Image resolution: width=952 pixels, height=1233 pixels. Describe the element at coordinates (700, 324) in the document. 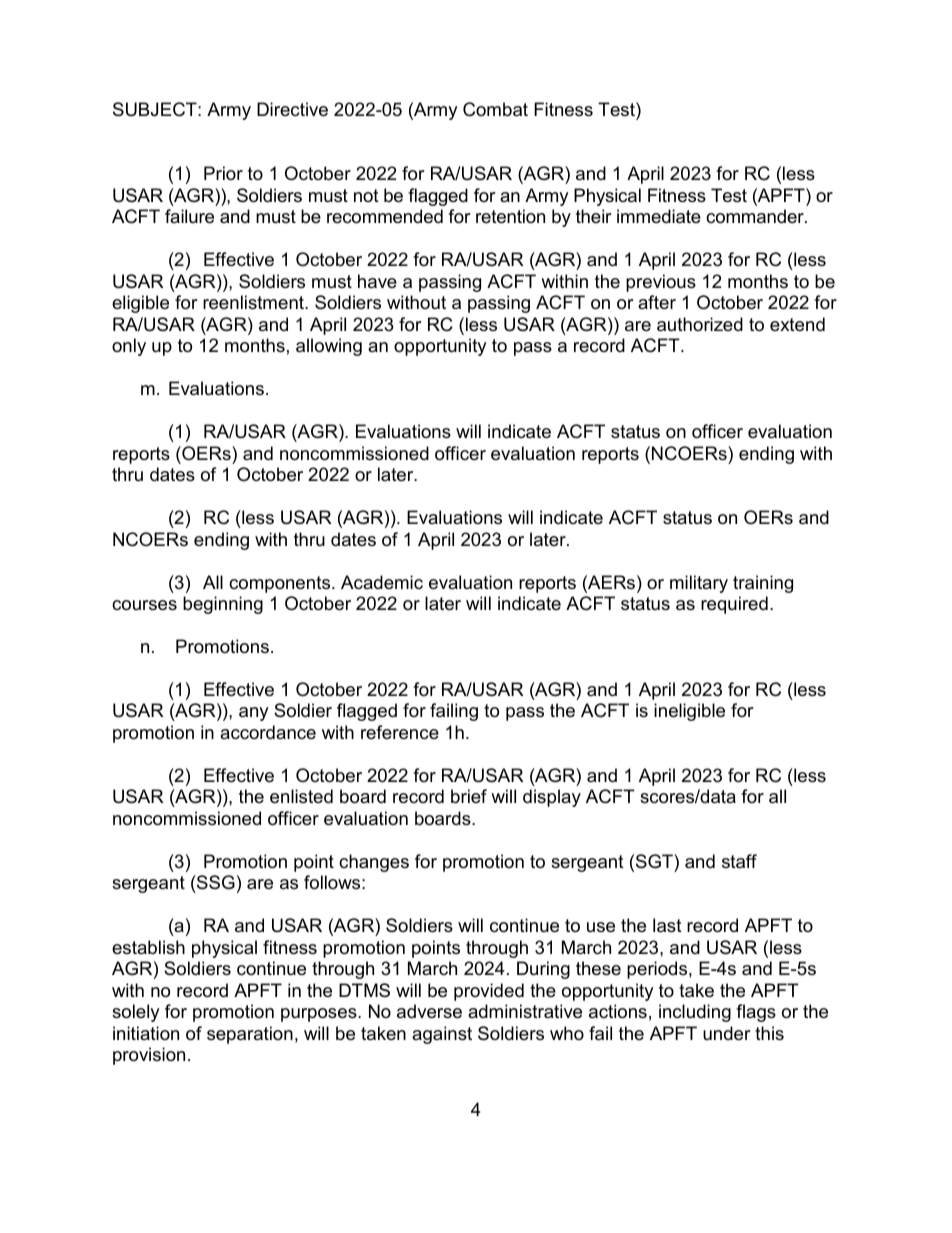

I see `authorized` at that location.
